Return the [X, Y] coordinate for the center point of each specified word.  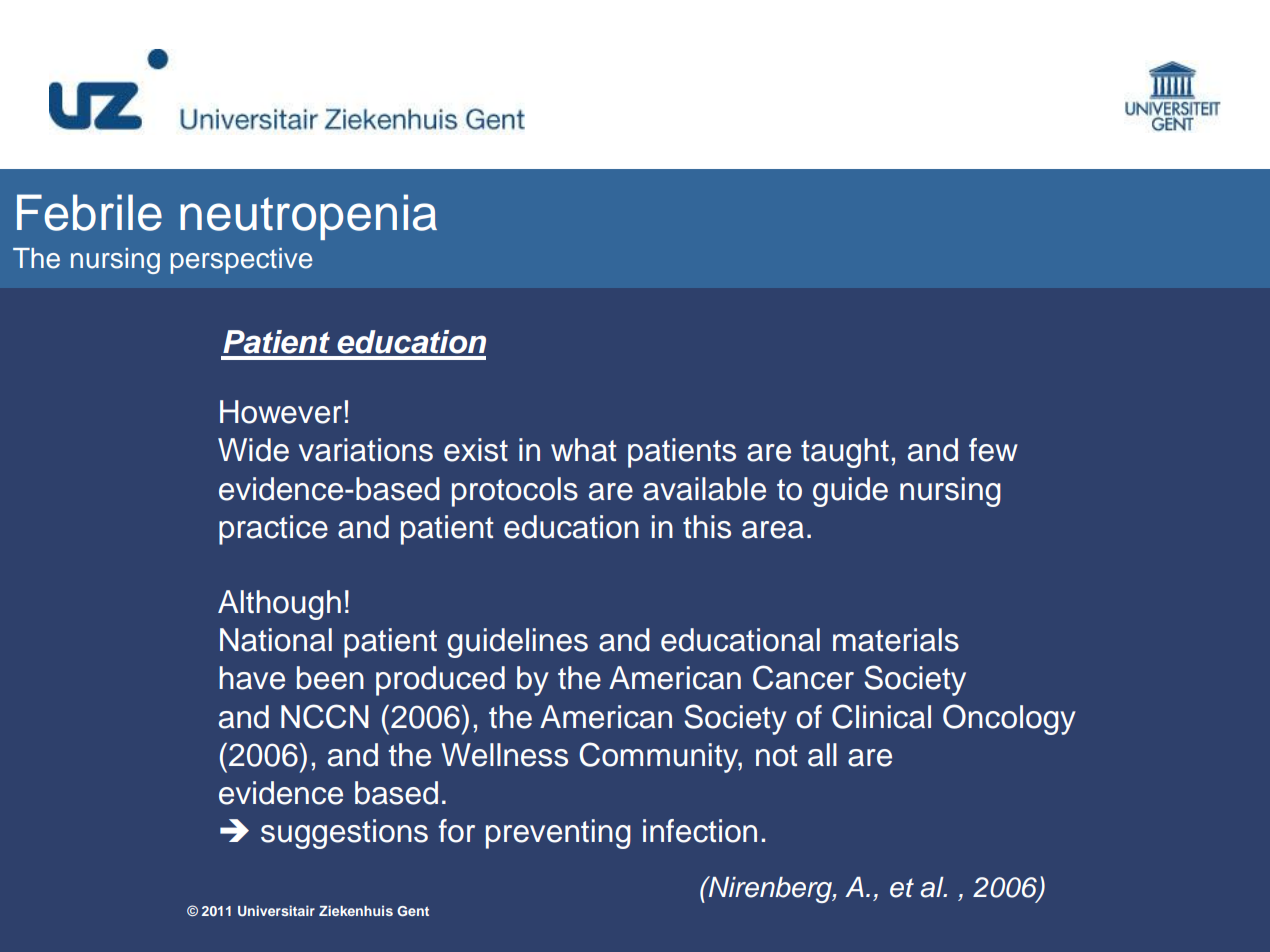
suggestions [344, 834]
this [707, 527]
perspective [241, 261]
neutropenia [308, 217]
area [773, 530]
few [993, 450]
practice [273, 530]
